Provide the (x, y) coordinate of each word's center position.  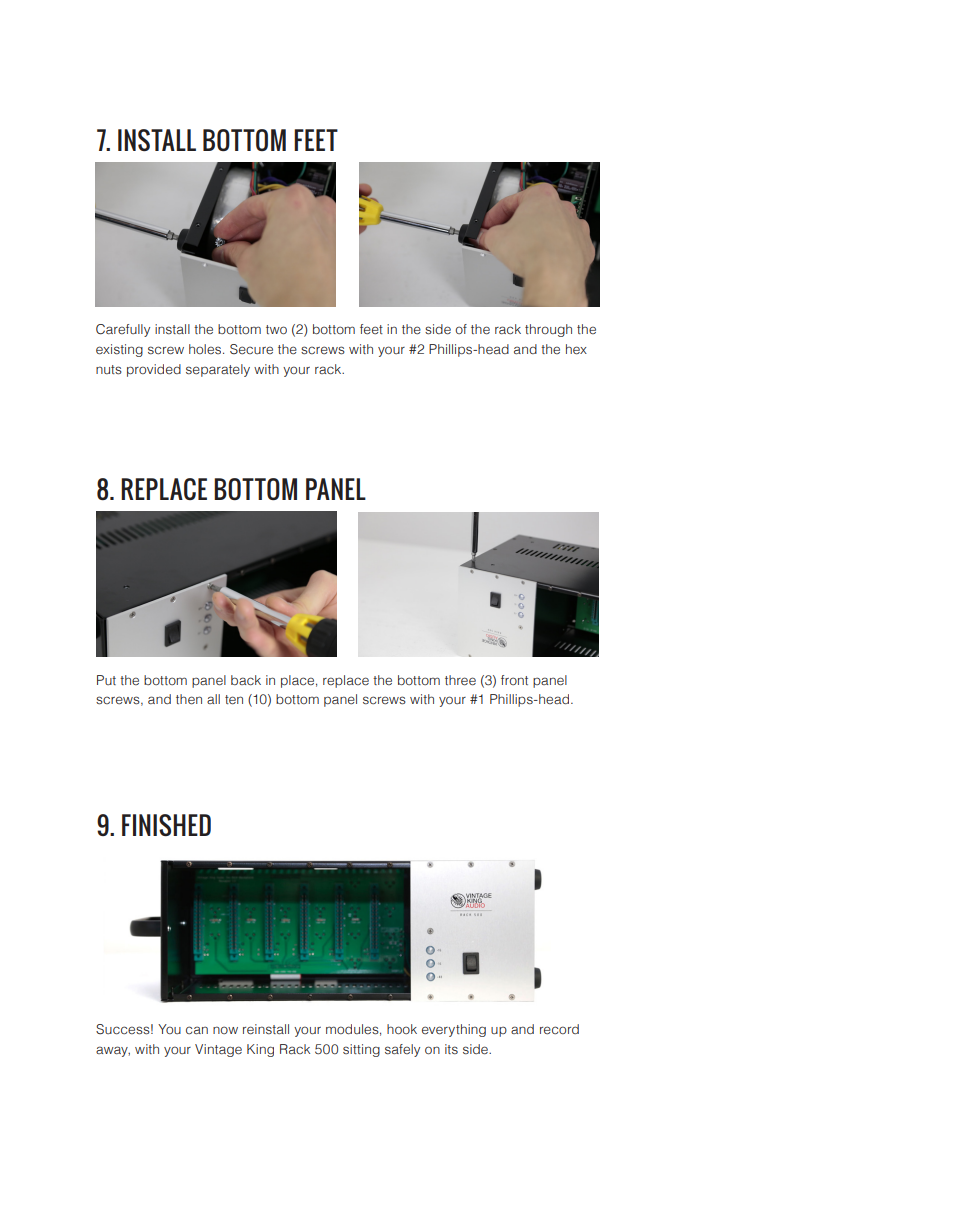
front (514, 680)
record (559, 1029)
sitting (361, 1050)
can (197, 1030)
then (189, 699)
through (548, 330)
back (246, 680)
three (460, 680)
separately (218, 370)
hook (402, 1029)
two (276, 329)
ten (234, 700)
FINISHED (166, 825)
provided (154, 370)
